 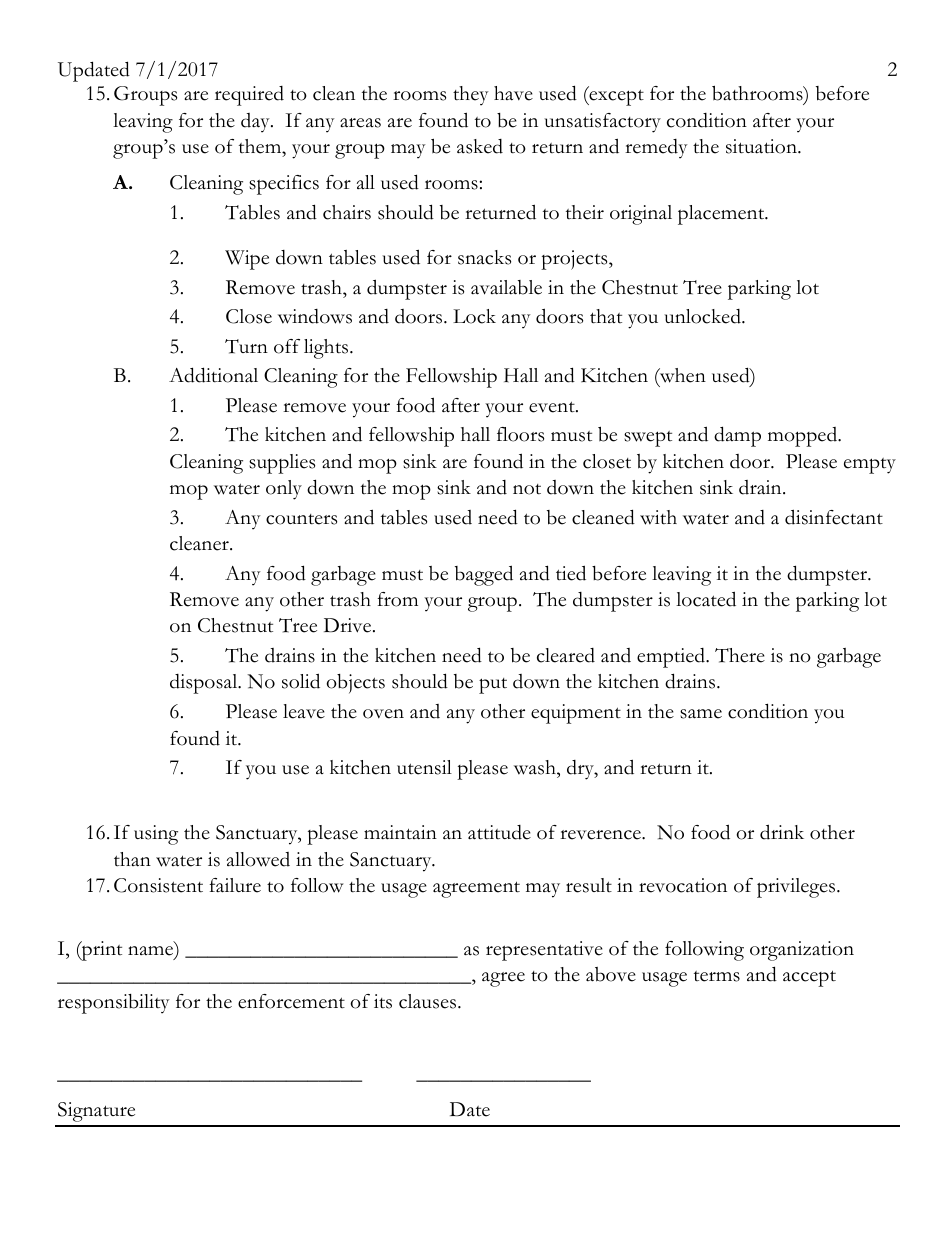 What do you see at coordinates (762, 146) in the document?
I see `situation` at bounding box center [762, 146].
